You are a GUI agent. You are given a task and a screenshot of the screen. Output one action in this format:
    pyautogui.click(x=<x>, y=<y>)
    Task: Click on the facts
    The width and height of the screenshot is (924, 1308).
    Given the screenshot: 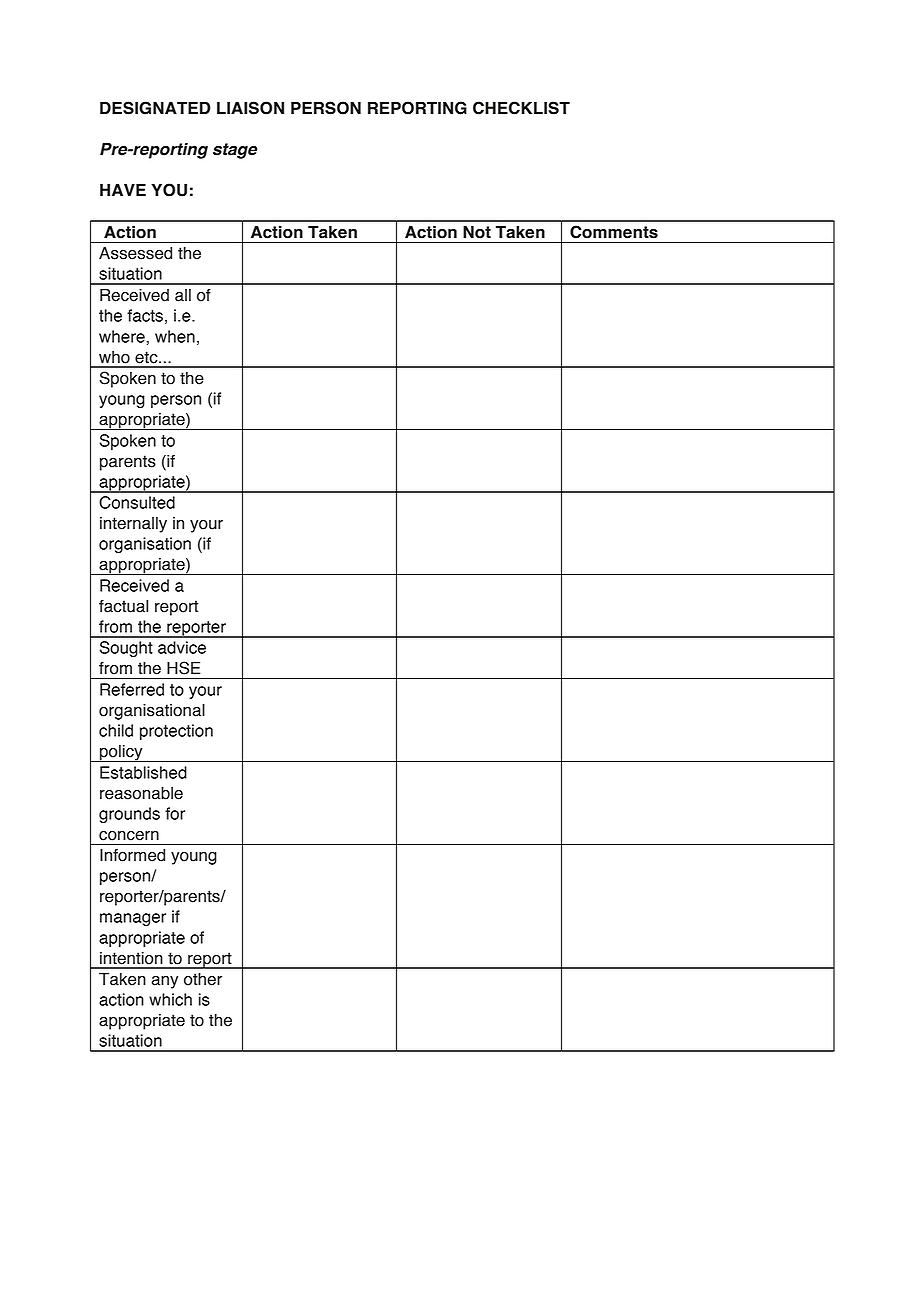 What is the action you would take?
    pyautogui.click(x=145, y=315)
